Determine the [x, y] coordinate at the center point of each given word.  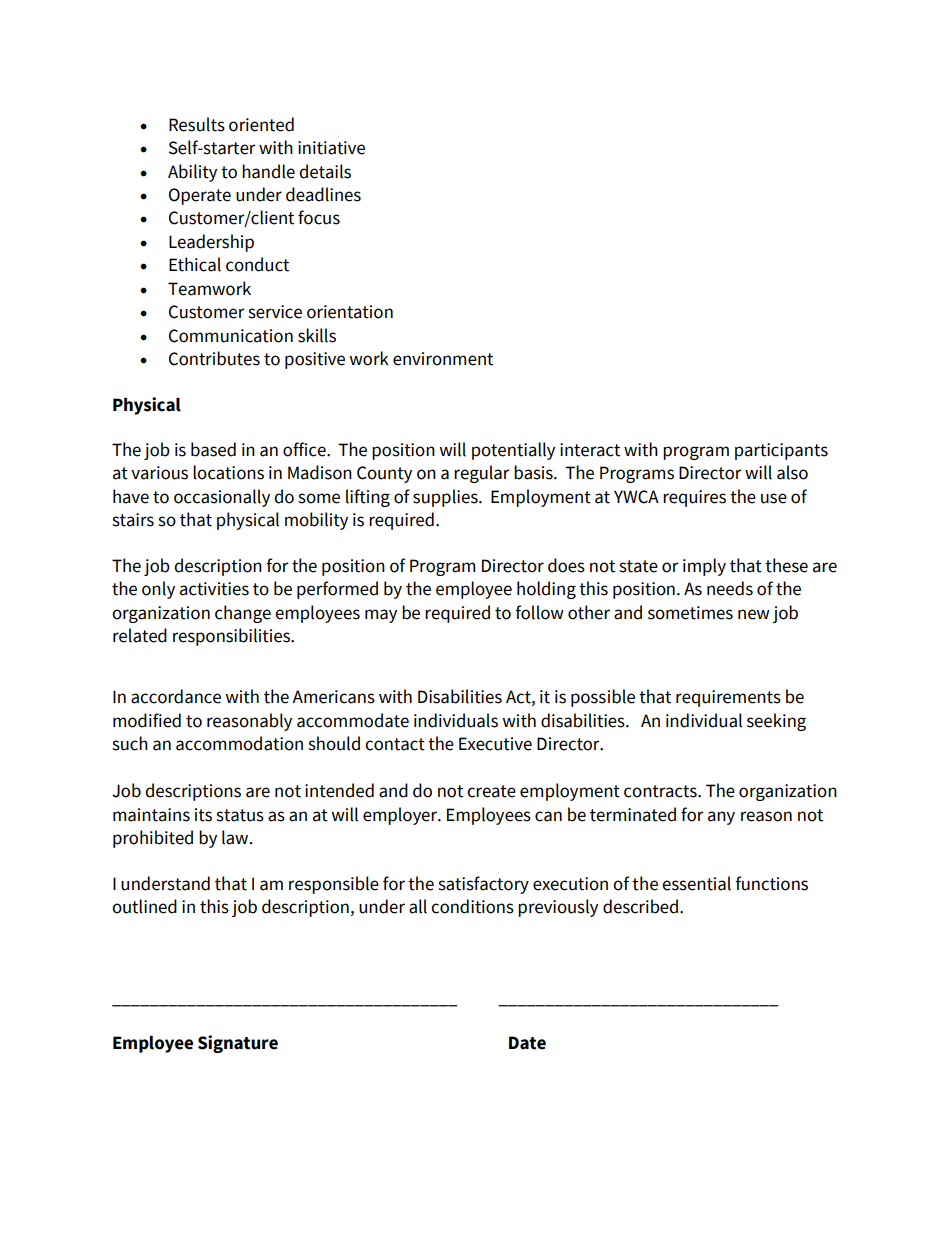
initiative [331, 148]
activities [214, 589]
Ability [192, 173]
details [325, 171]
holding [546, 590]
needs [730, 588]
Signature [238, 1044]
